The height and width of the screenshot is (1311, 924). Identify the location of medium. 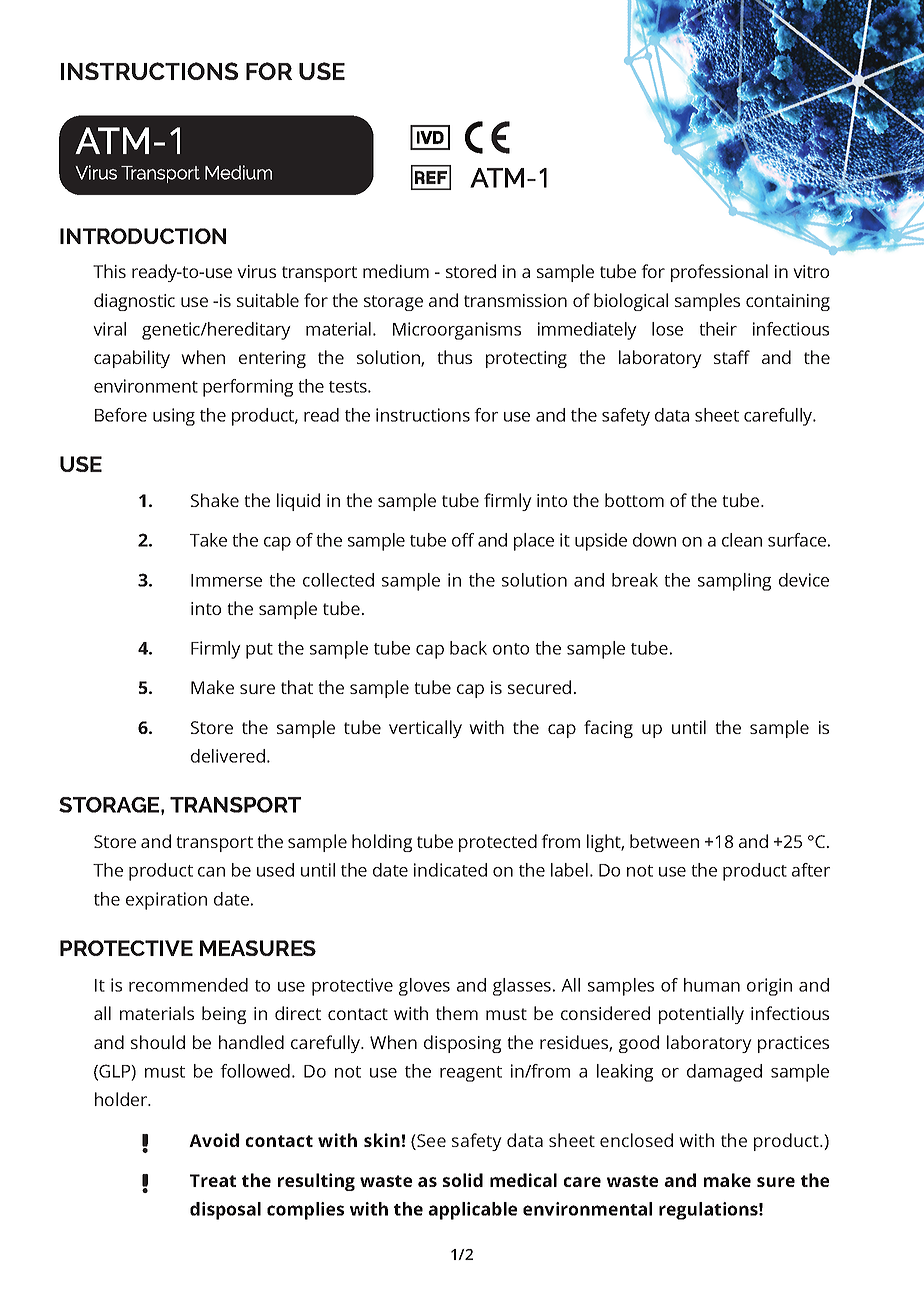
(396, 271).
